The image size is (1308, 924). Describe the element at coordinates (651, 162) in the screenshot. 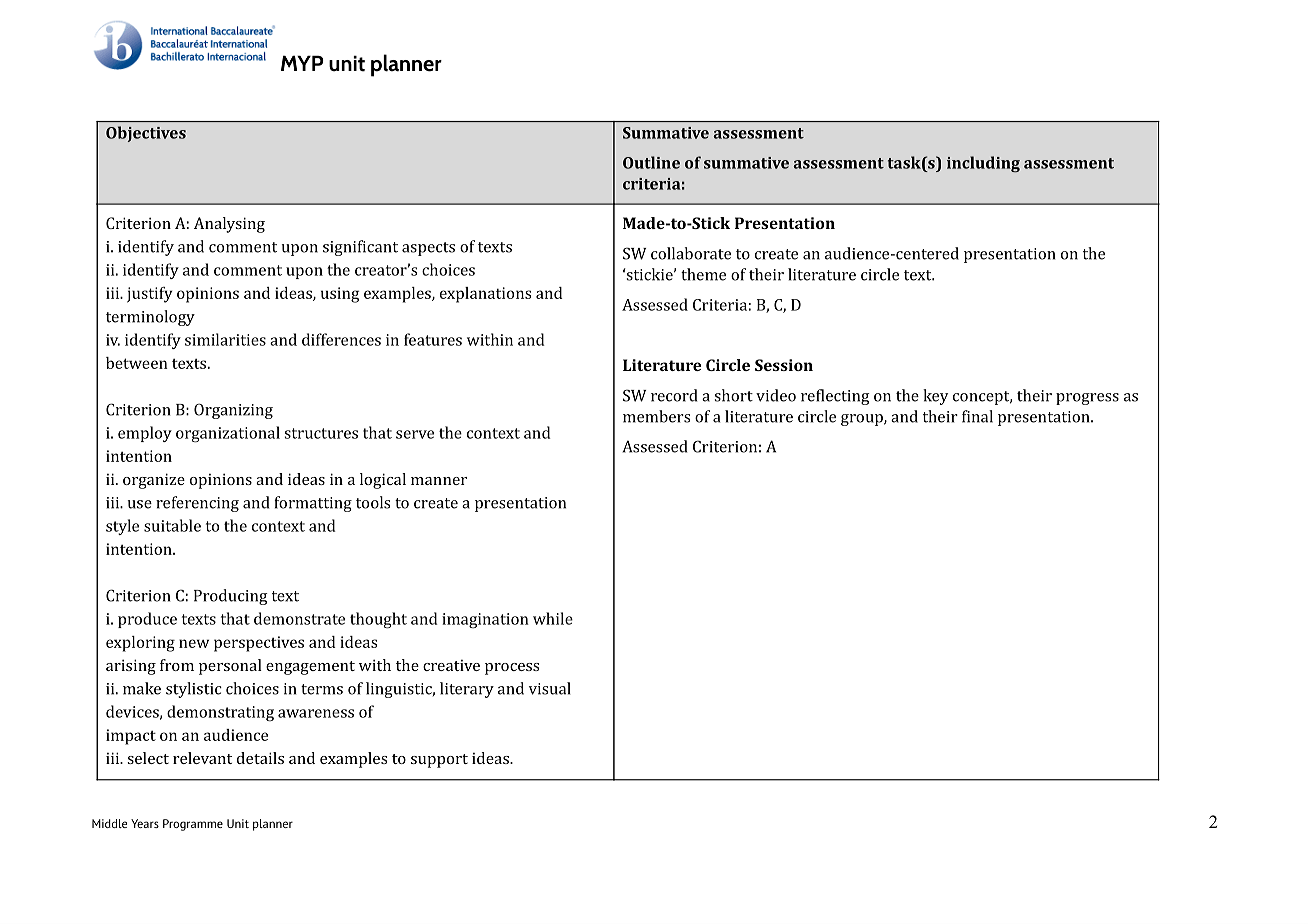

I see `Outline` at that location.
